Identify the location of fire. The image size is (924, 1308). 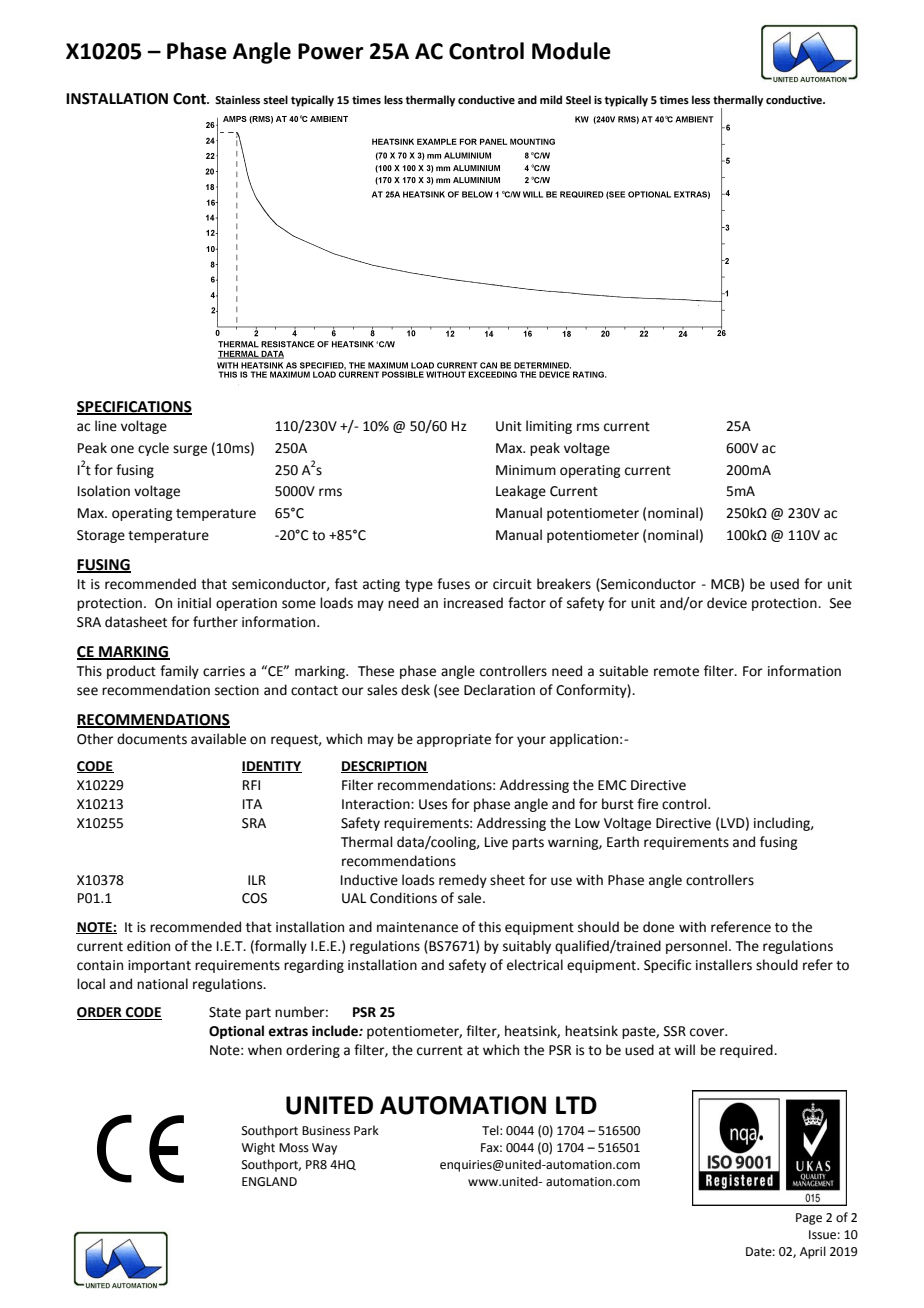
(647, 804).
